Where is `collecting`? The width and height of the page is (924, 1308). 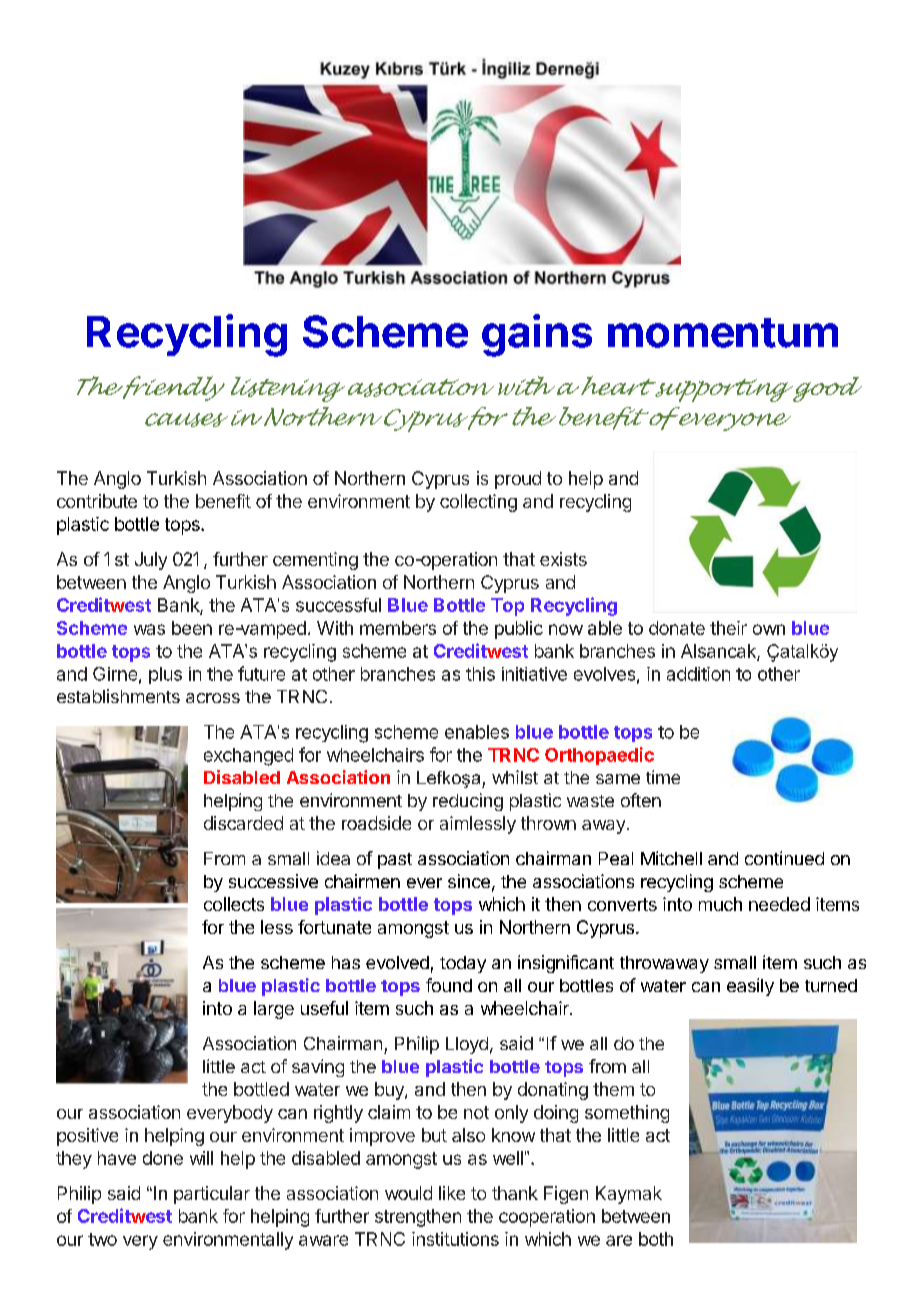
collecting is located at coordinates (478, 503).
